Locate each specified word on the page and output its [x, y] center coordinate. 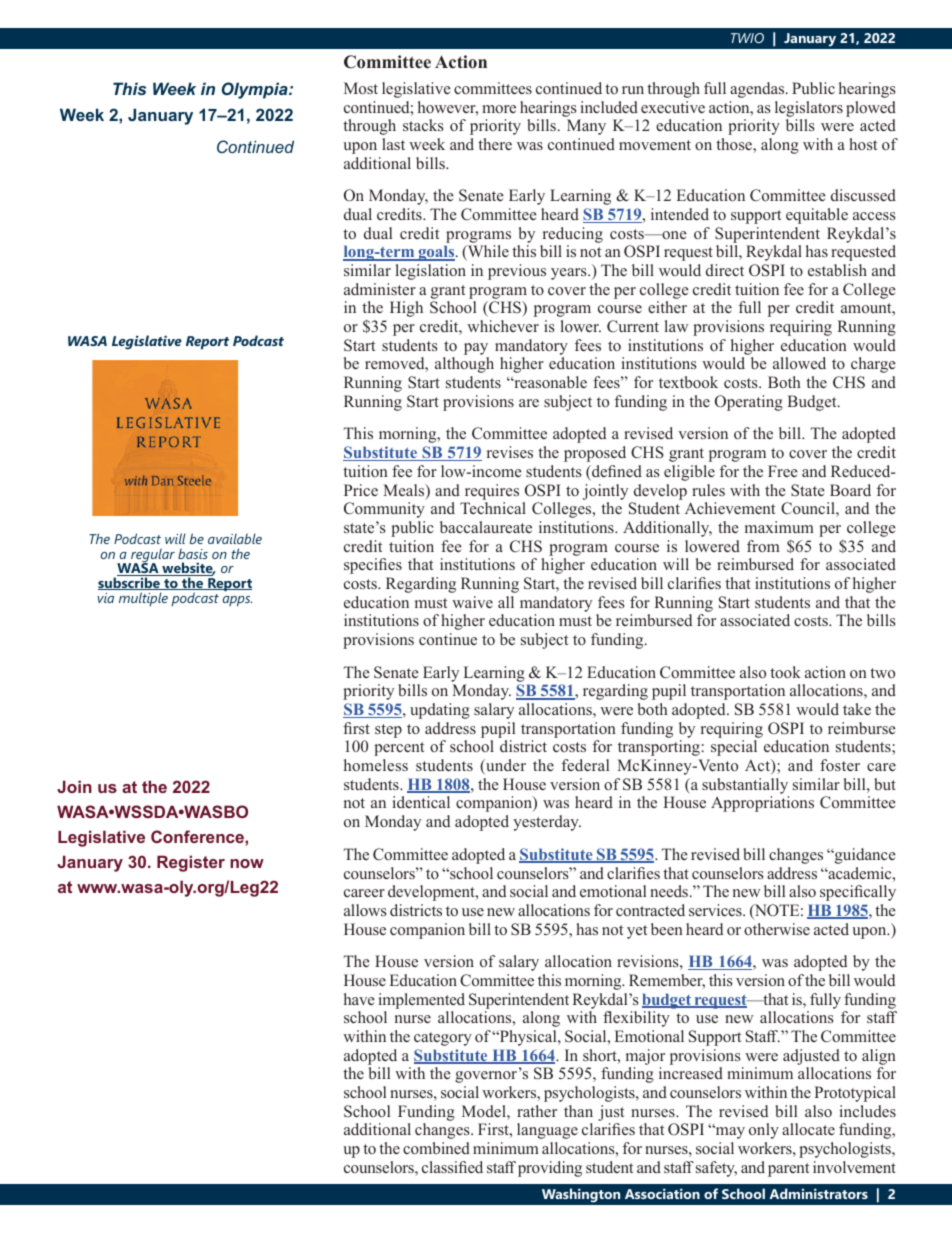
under [505, 766]
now [247, 863]
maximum [779, 527]
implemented [422, 1001]
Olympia [256, 90]
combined [436, 1148]
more [499, 109]
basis [193, 553]
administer [380, 289]
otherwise [777, 929]
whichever [503, 326]
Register [191, 863]
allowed [799, 363]
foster [840, 765]
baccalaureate [486, 527]
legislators [809, 109]
